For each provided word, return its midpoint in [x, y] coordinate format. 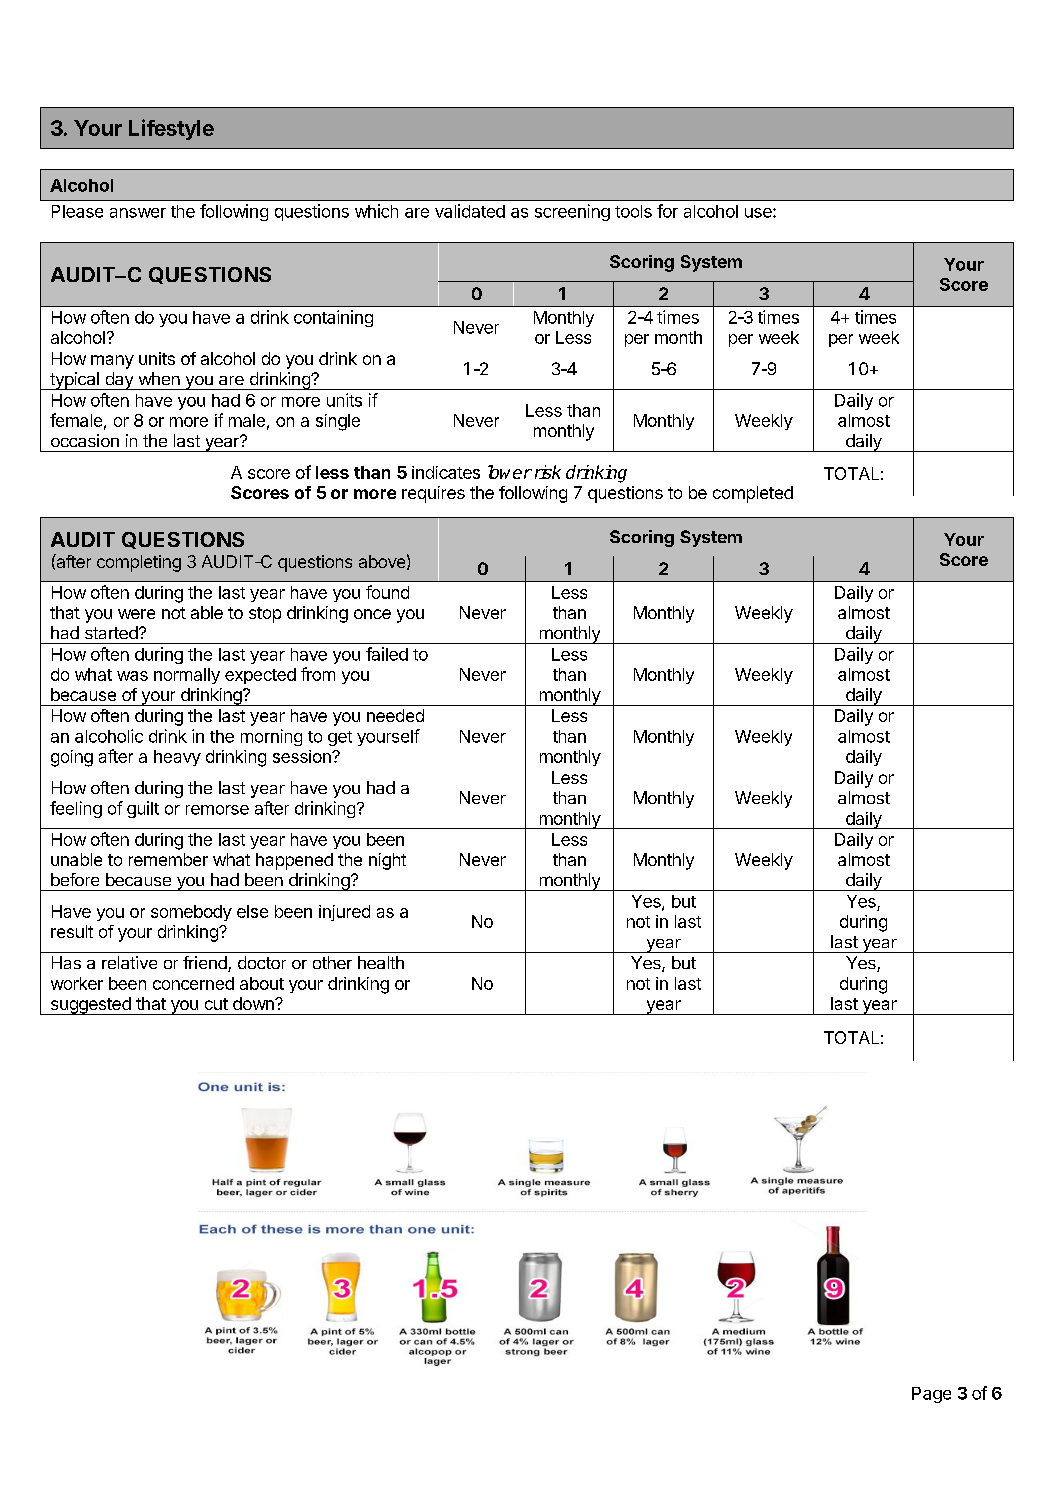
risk [548, 472]
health [381, 962]
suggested [90, 1006]
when [159, 378]
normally [187, 676]
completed [753, 494]
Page [931, 1395]
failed [387, 654]
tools [633, 211]
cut [216, 1004]
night [387, 861]
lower [510, 472]
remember [168, 859]
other [332, 962]
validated [470, 211]
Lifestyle [171, 129]
